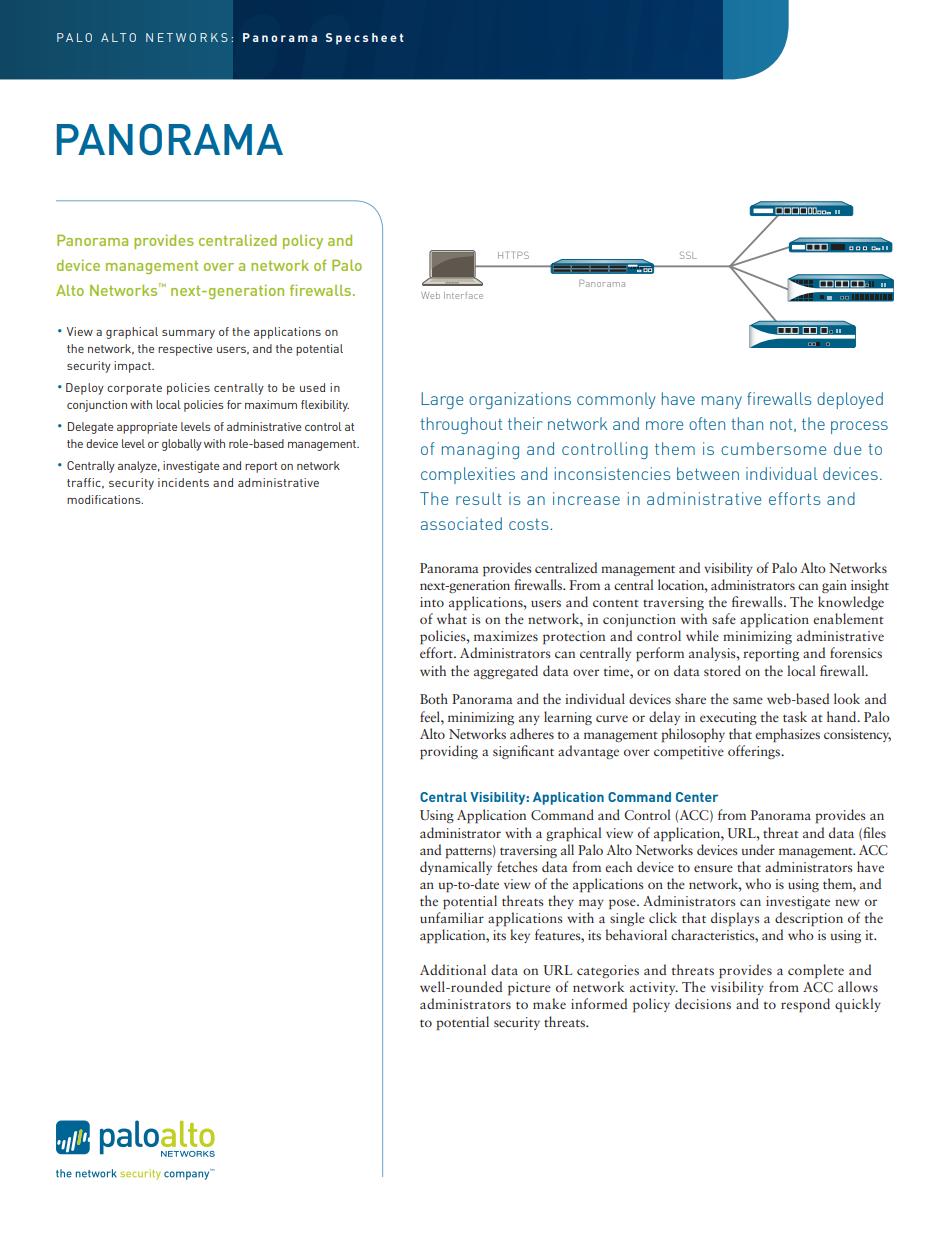 The image size is (952, 1233). What do you see at coordinates (432, 602) in the screenshot?
I see `into` at bounding box center [432, 602].
